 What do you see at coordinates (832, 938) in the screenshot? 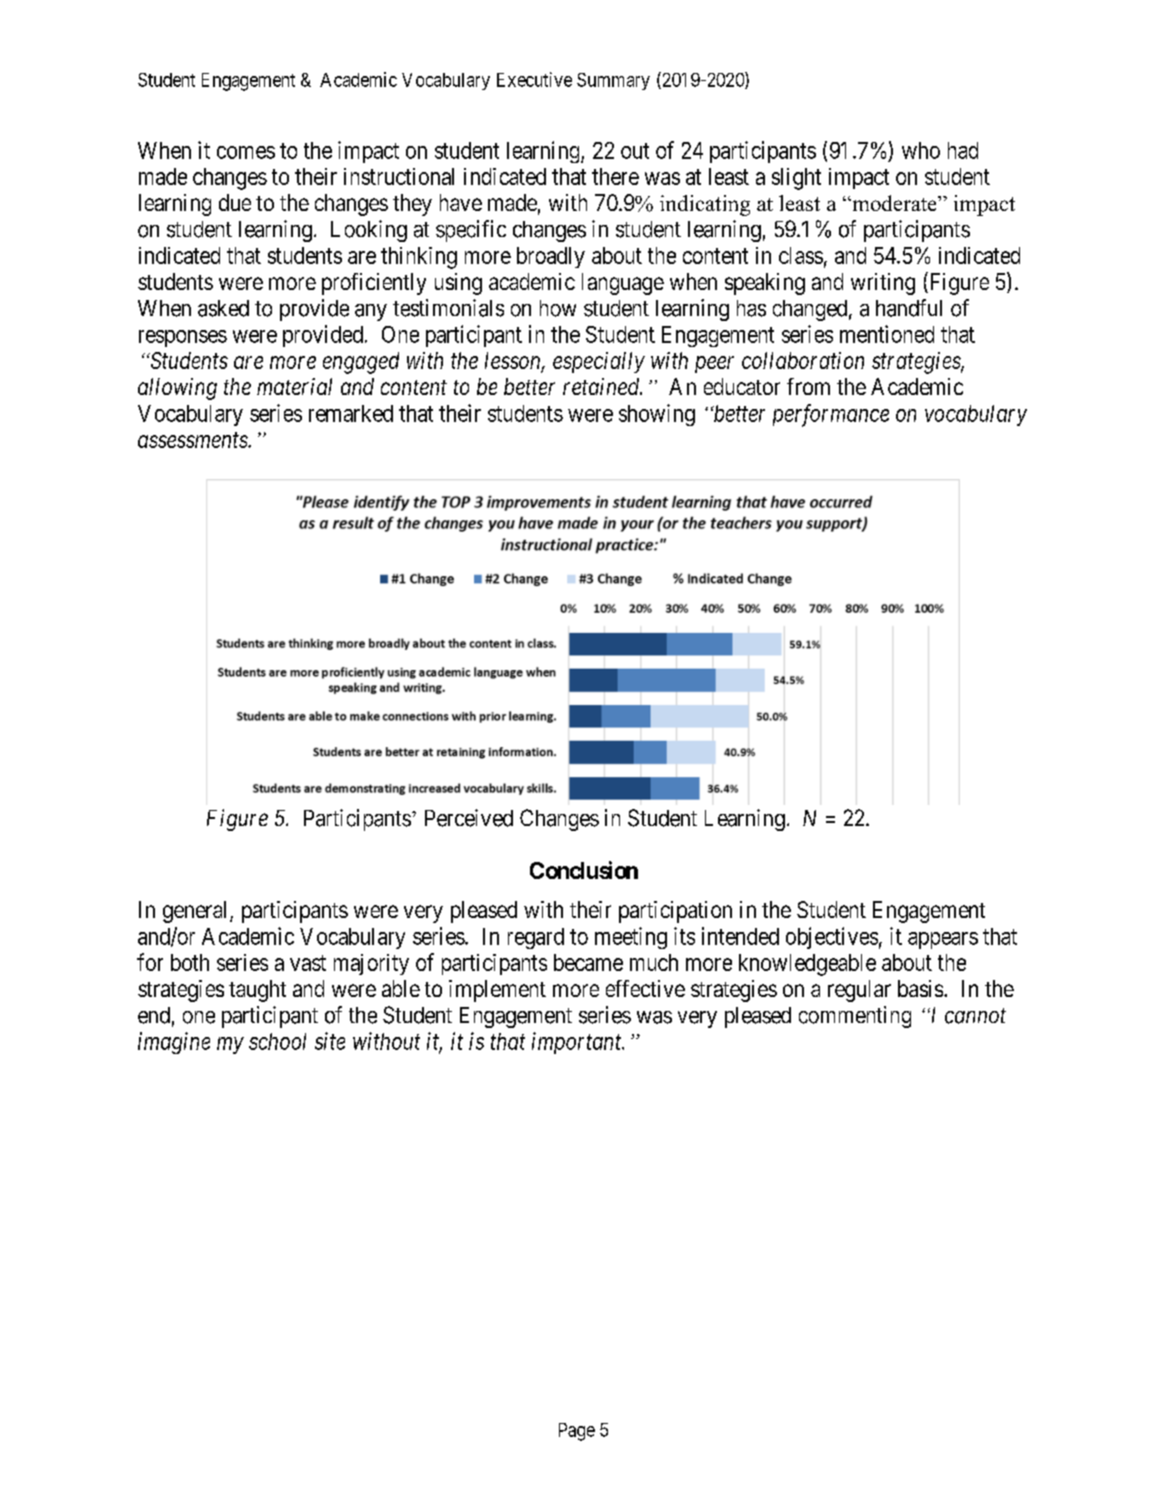
I see `objectives` at bounding box center [832, 938].
